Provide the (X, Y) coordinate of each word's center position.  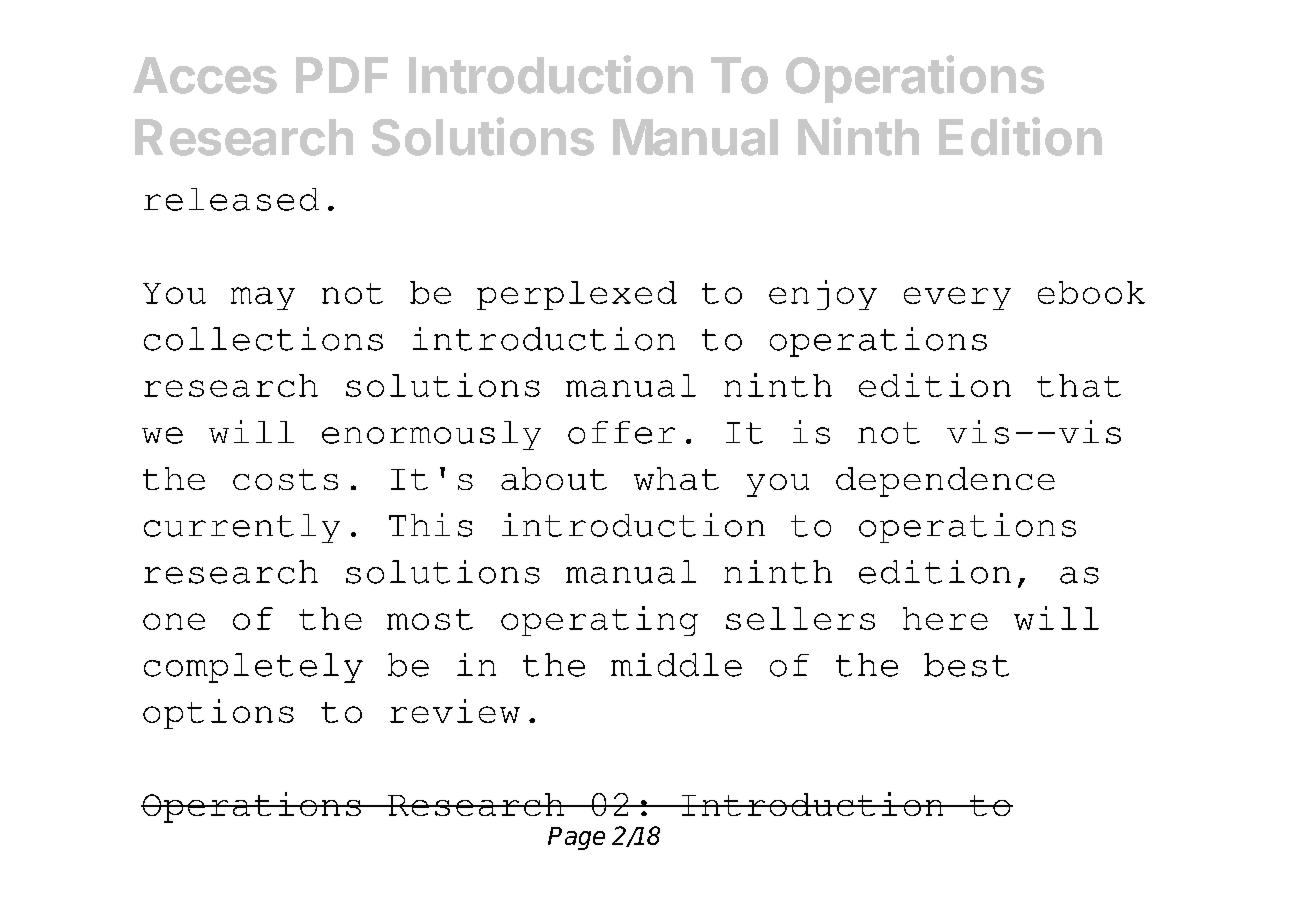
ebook (1091, 292)
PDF (342, 75)
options (218, 714)
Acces (205, 75)
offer (621, 432)
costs (285, 479)
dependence (945, 482)
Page (576, 838)
